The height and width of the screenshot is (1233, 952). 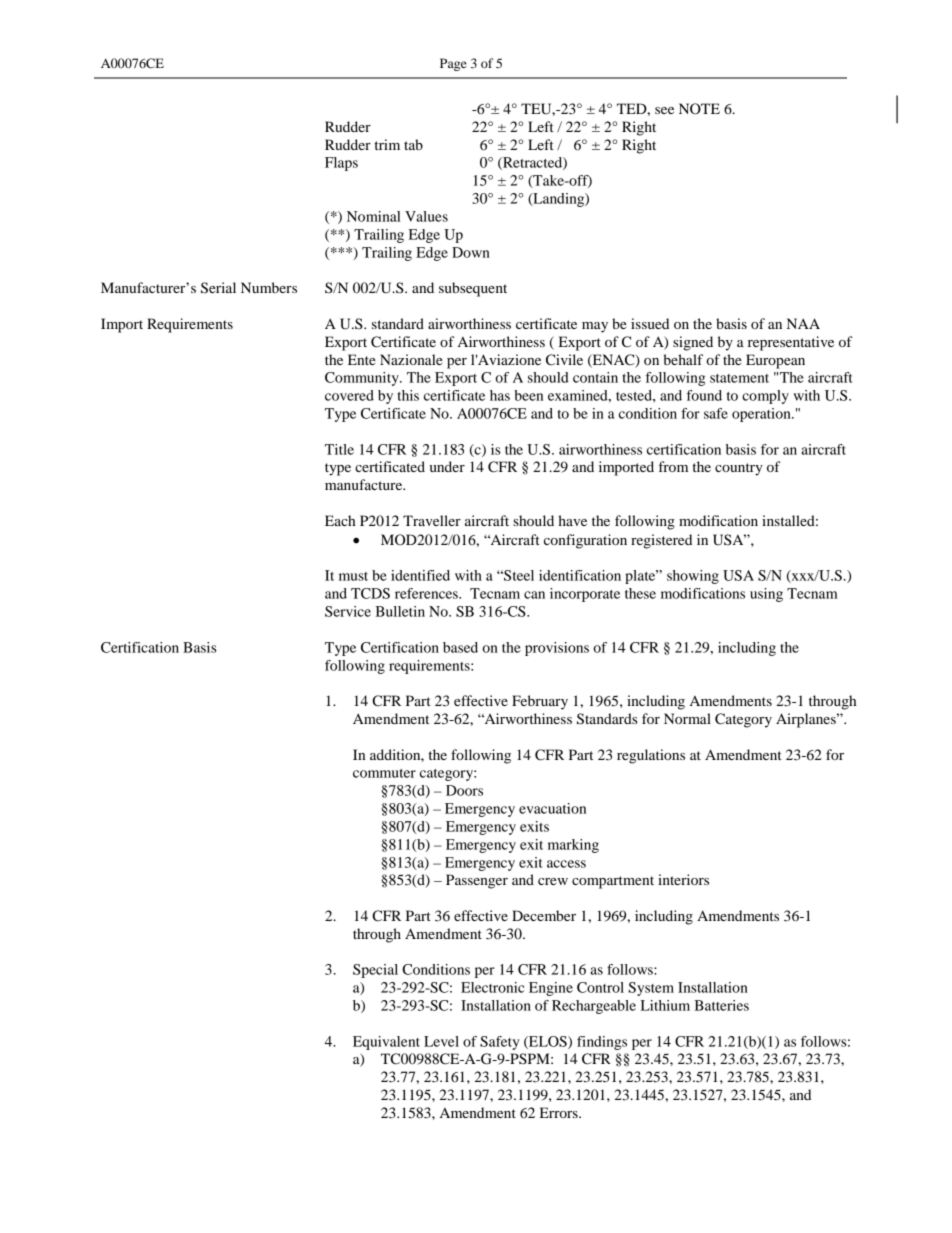 I want to click on Service, so click(x=348, y=611).
